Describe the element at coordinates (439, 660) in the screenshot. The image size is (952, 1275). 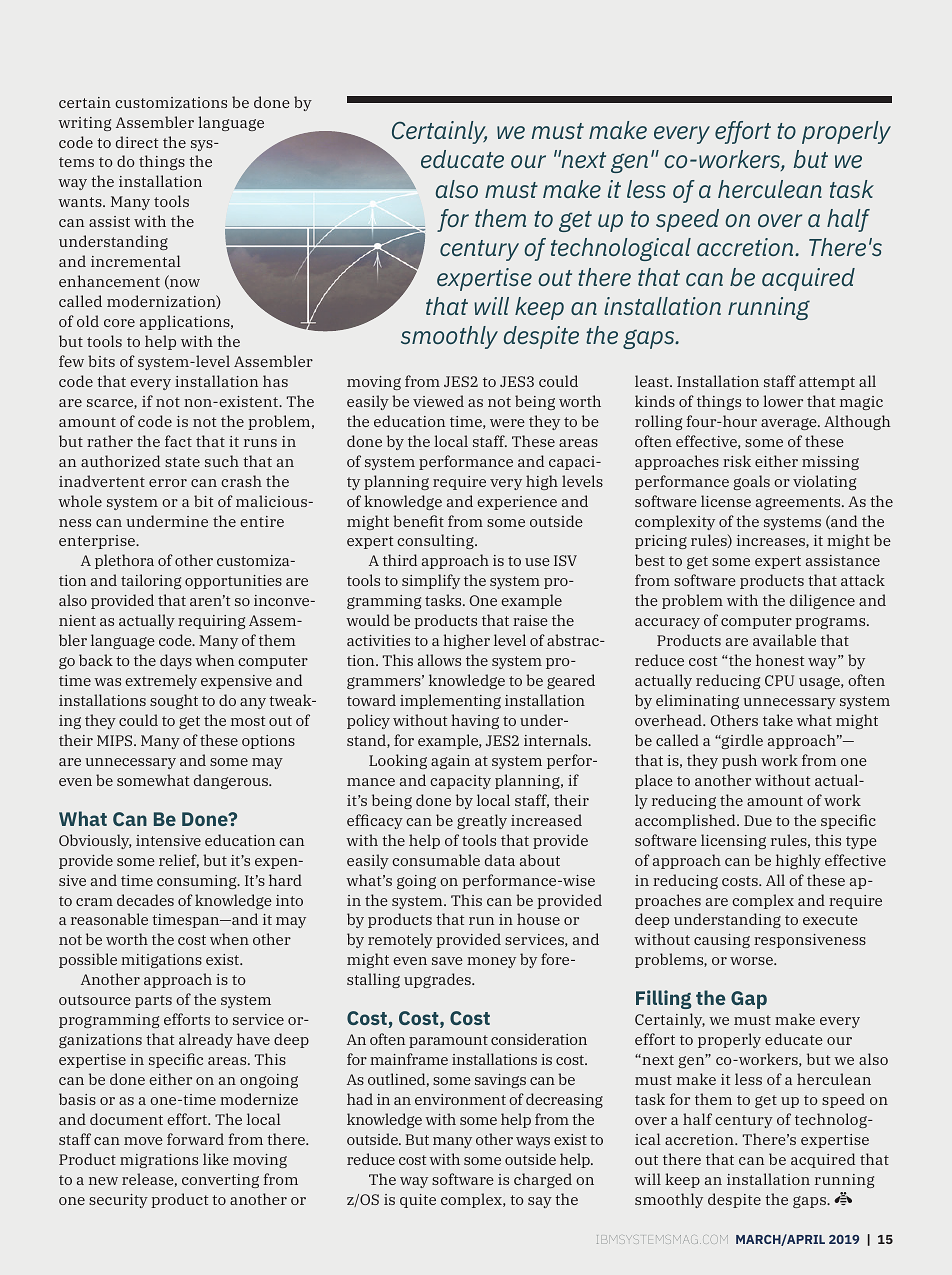
I see `allows` at that location.
